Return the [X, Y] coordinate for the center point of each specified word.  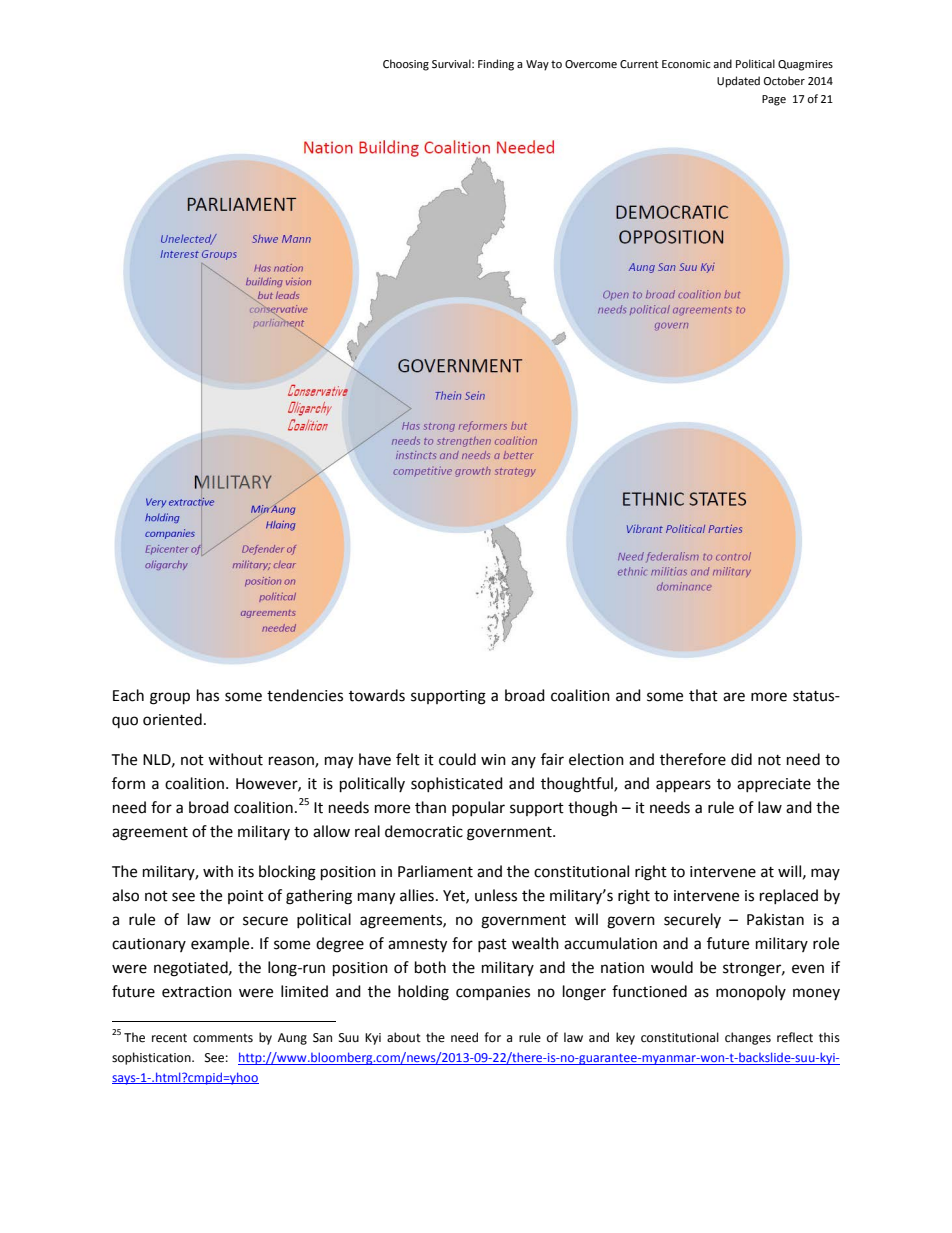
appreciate [774, 785]
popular [478, 808]
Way [537, 65]
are [734, 697]
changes [748, 1038]
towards [377, 695]
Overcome [591, 64]
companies [493, 993]
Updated [738, 82]
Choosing [406, 65]
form [128, 783]
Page [774, 100]
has [208, 695]
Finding [496, 65]
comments [223, 1038]
